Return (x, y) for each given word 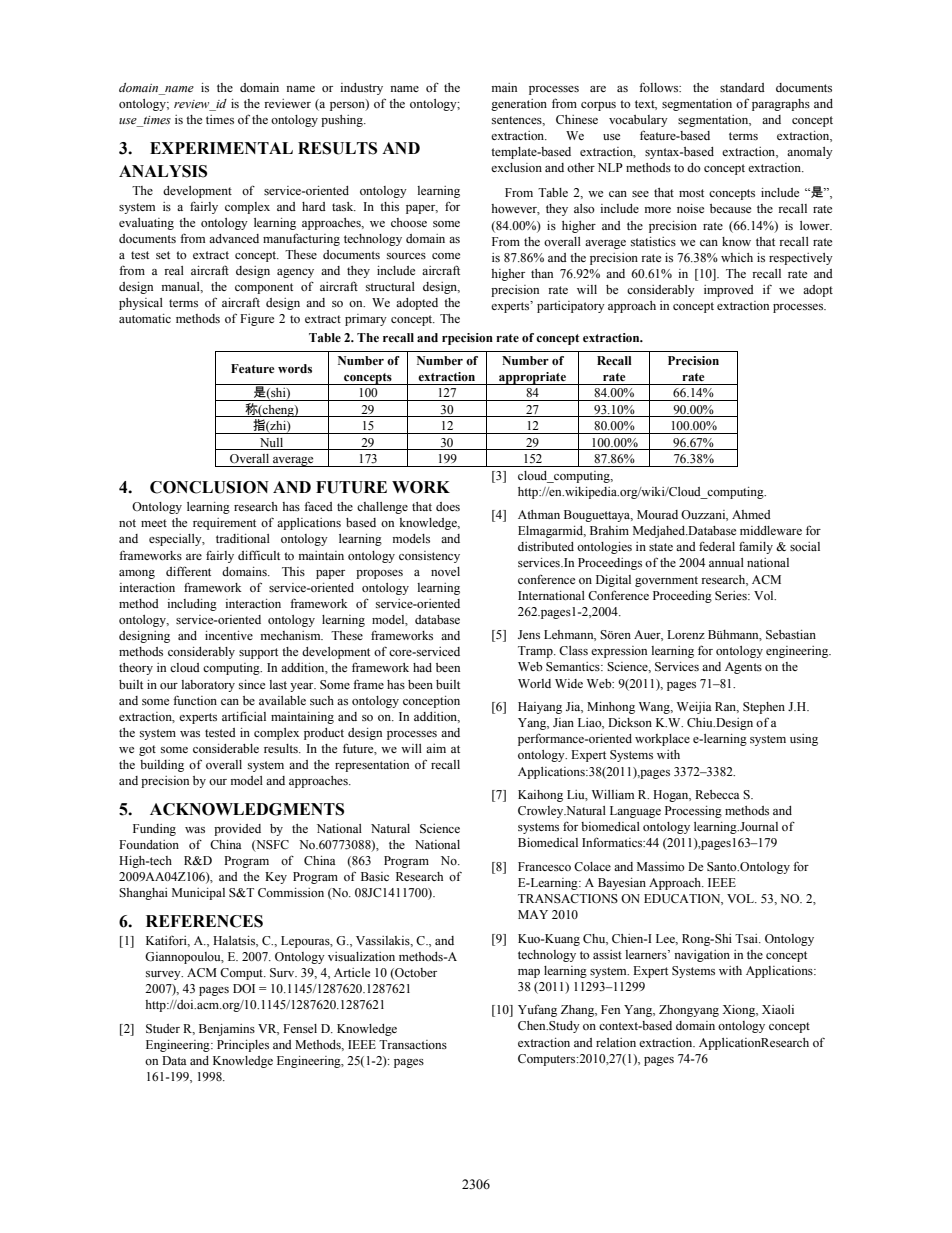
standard (742, 87)
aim (436, 748)
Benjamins (227, 1030)
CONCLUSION (209, 487)
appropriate (532, 378)
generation (519, 105)
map (529, 973)
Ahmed (751, 514)
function (195, 700)
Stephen (764, 708)
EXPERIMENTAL (221, 148)
